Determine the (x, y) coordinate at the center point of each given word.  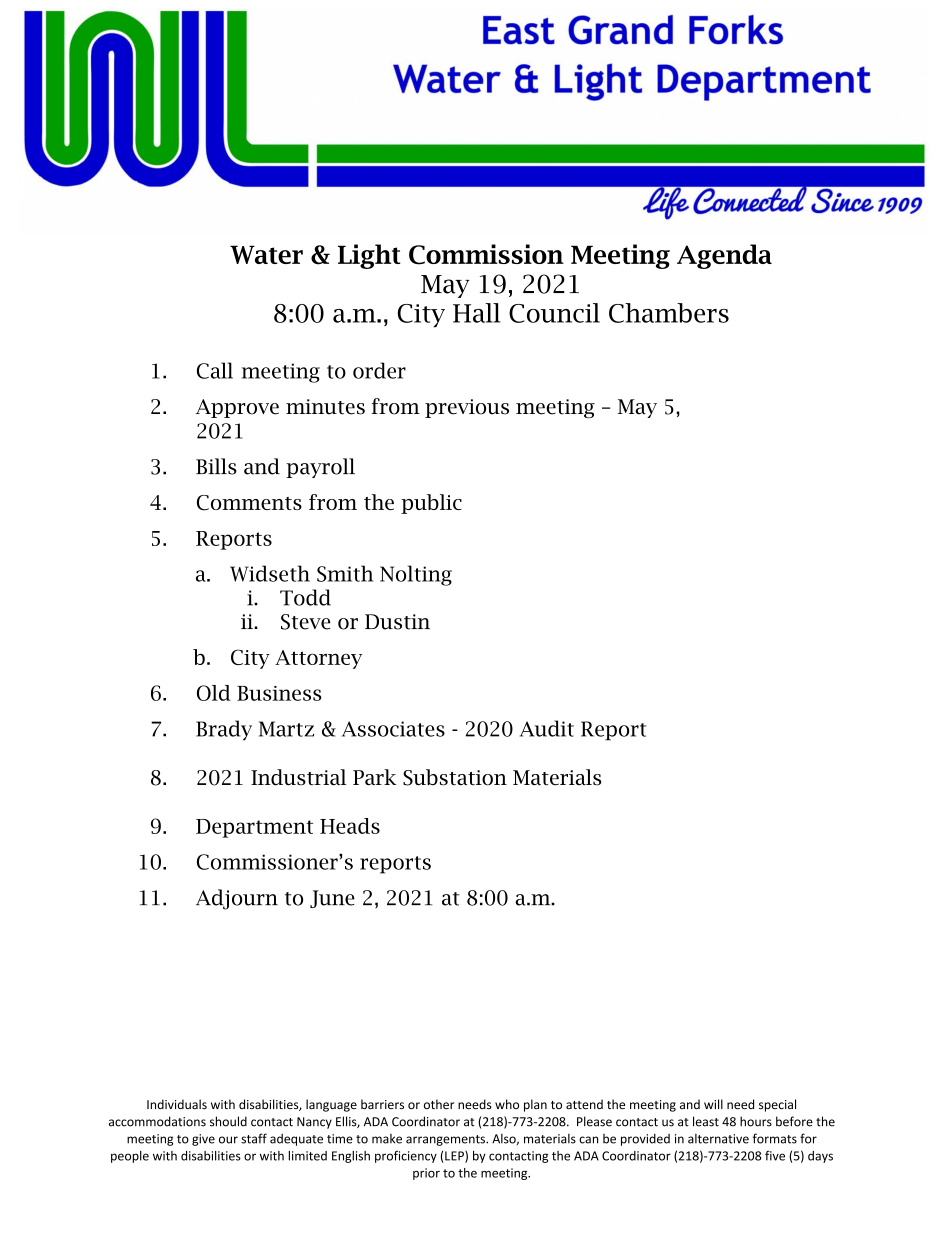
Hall (476, 313)
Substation (455, 777)
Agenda (724, 256)
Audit (547, 728)
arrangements (446, 1140)
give (203, 1140)
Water (266, 254)
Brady (224, 730)
